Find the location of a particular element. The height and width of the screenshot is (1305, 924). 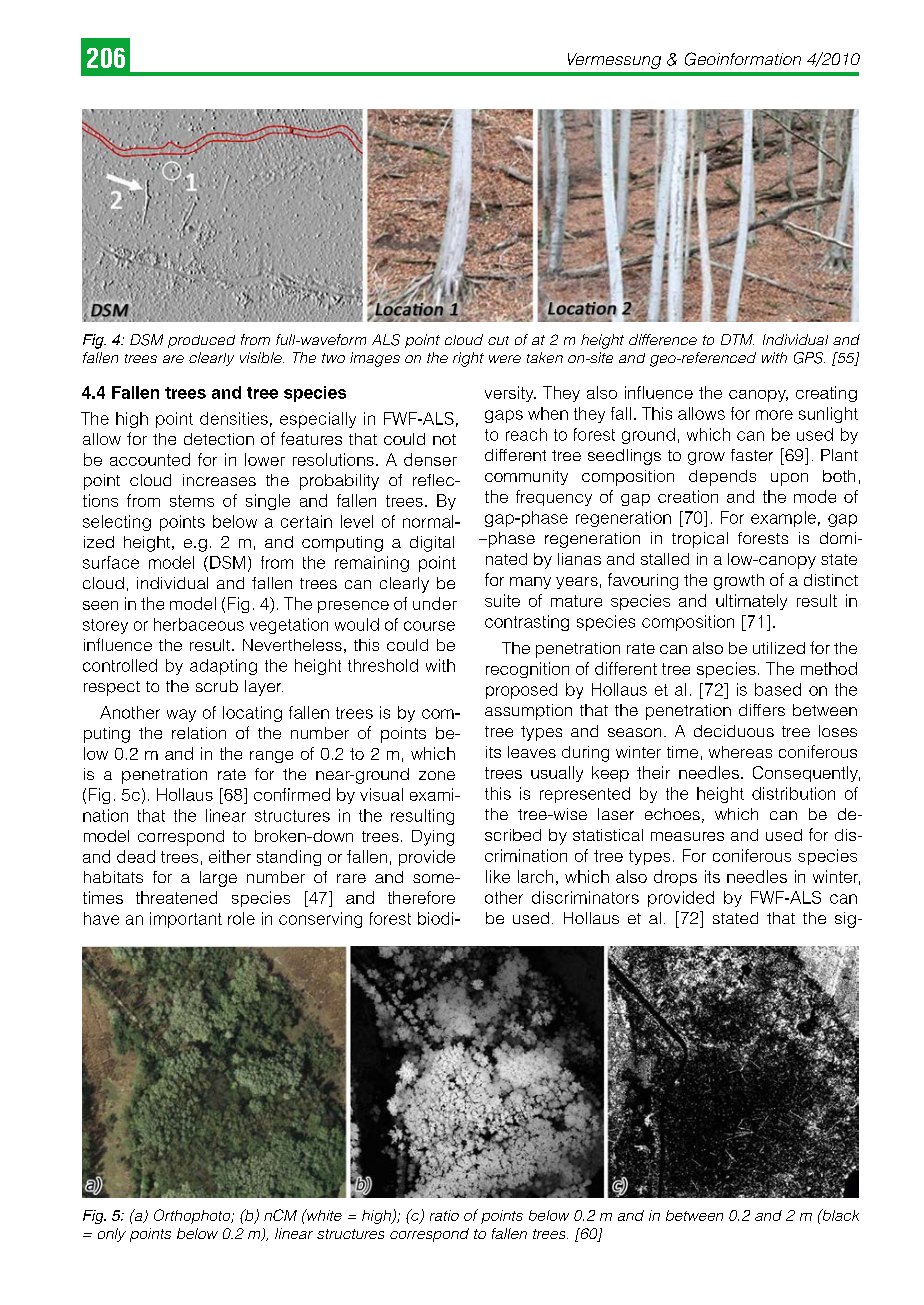

white is located at coordinates (323, 1215).
